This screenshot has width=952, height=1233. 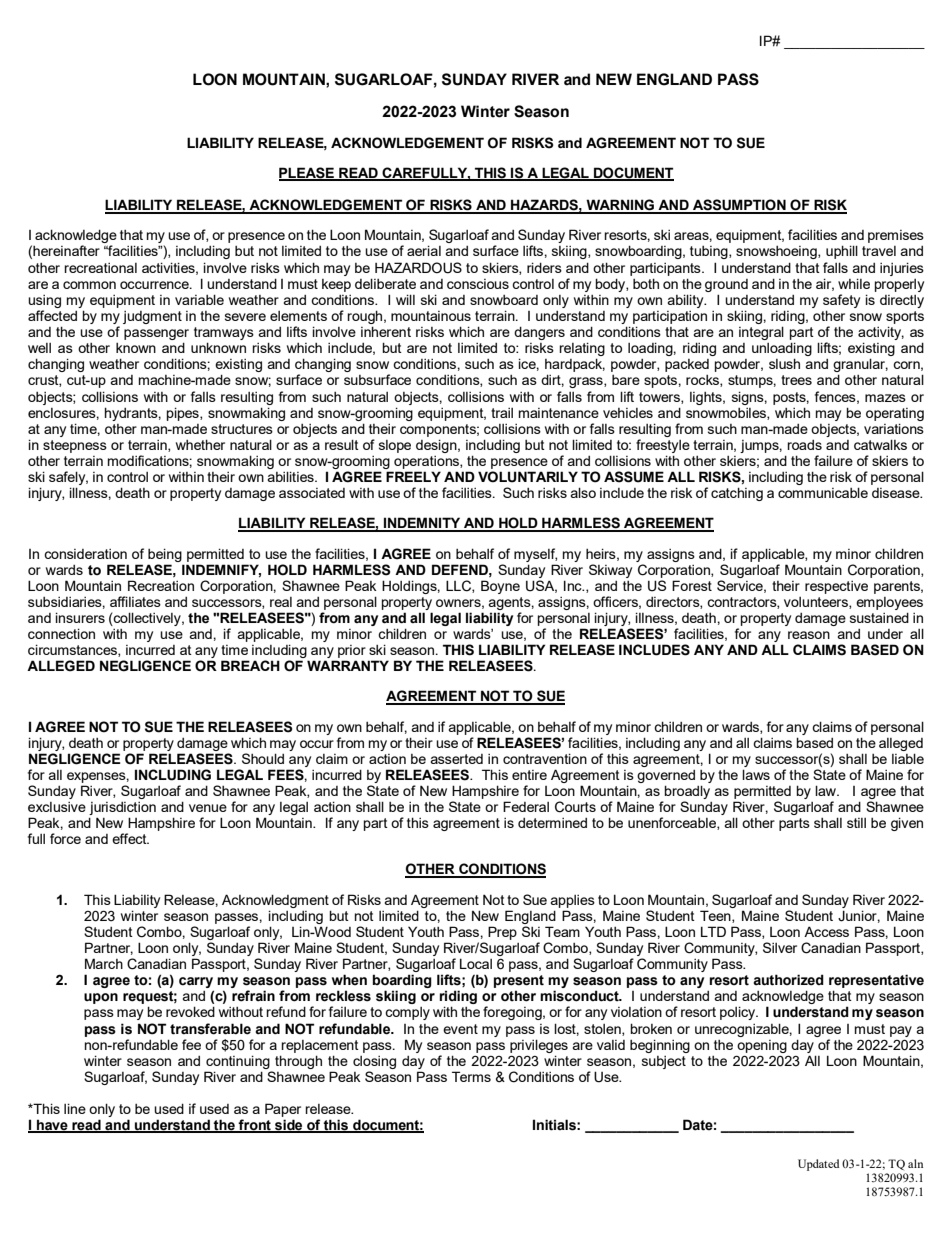 I want to click on jurisdiction, so click(x=122, y=808).
